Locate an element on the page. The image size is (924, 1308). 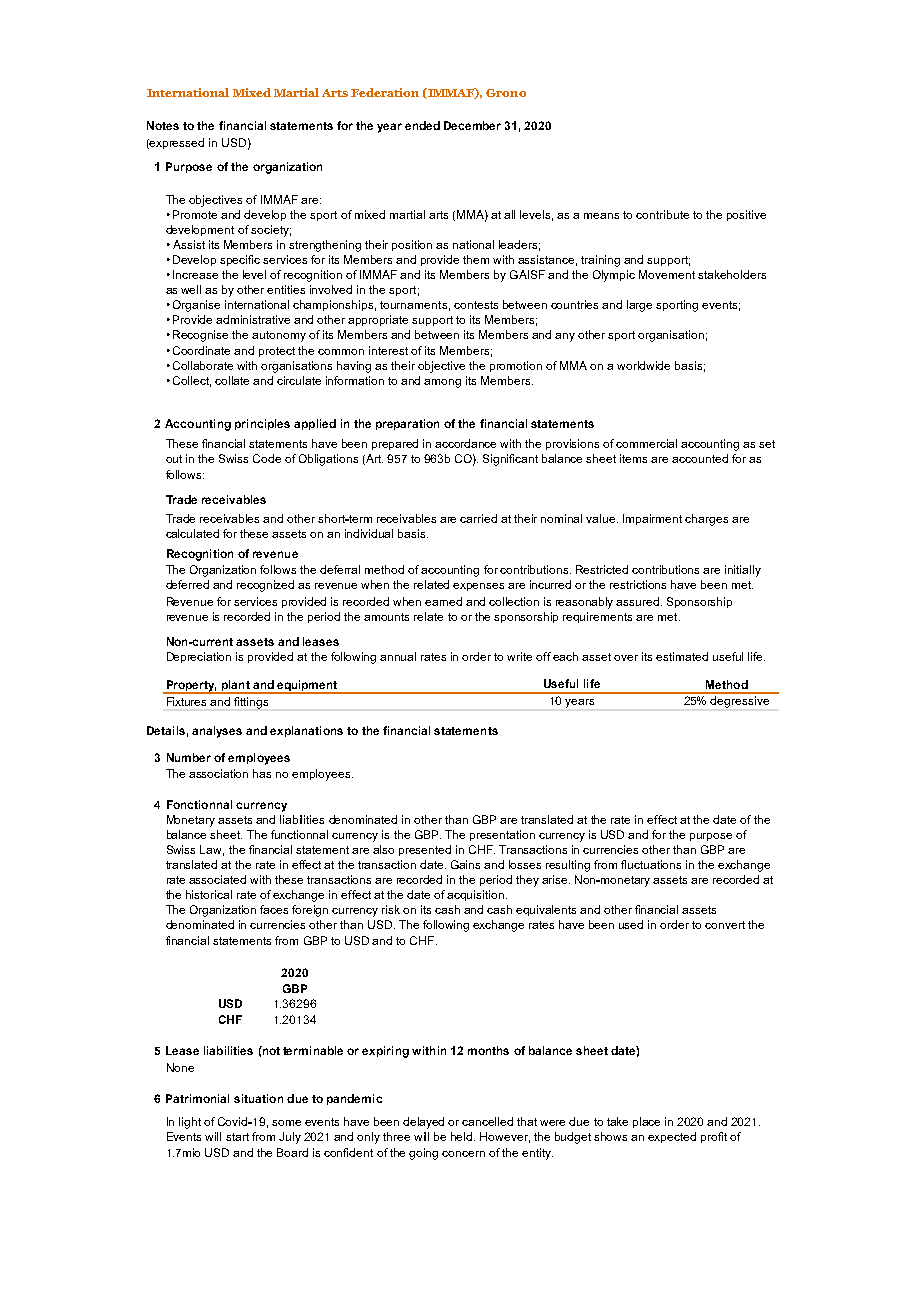
contribute is located at coordinates (662, 214).
